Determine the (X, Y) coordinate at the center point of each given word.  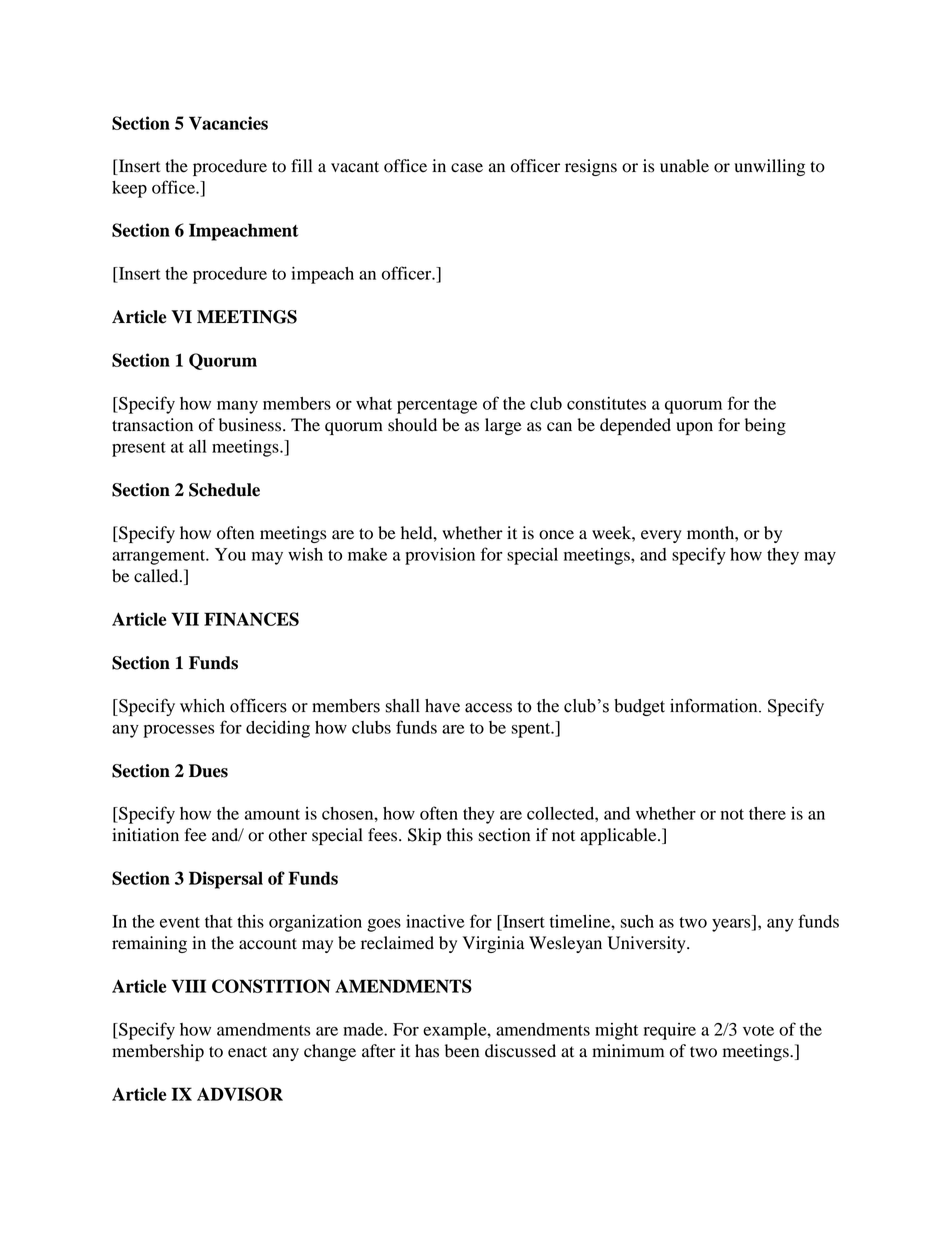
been (462, 1051)
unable (684, 166)
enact (247, 1052)
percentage (437, 406)
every (661, 536)
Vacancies (228, 123)
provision (440, 556)
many (237, 407)
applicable (619, 836)
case (467, 168)
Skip (424, 836)
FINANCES (251, 619)
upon (694, 428)
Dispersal (226, 880)
